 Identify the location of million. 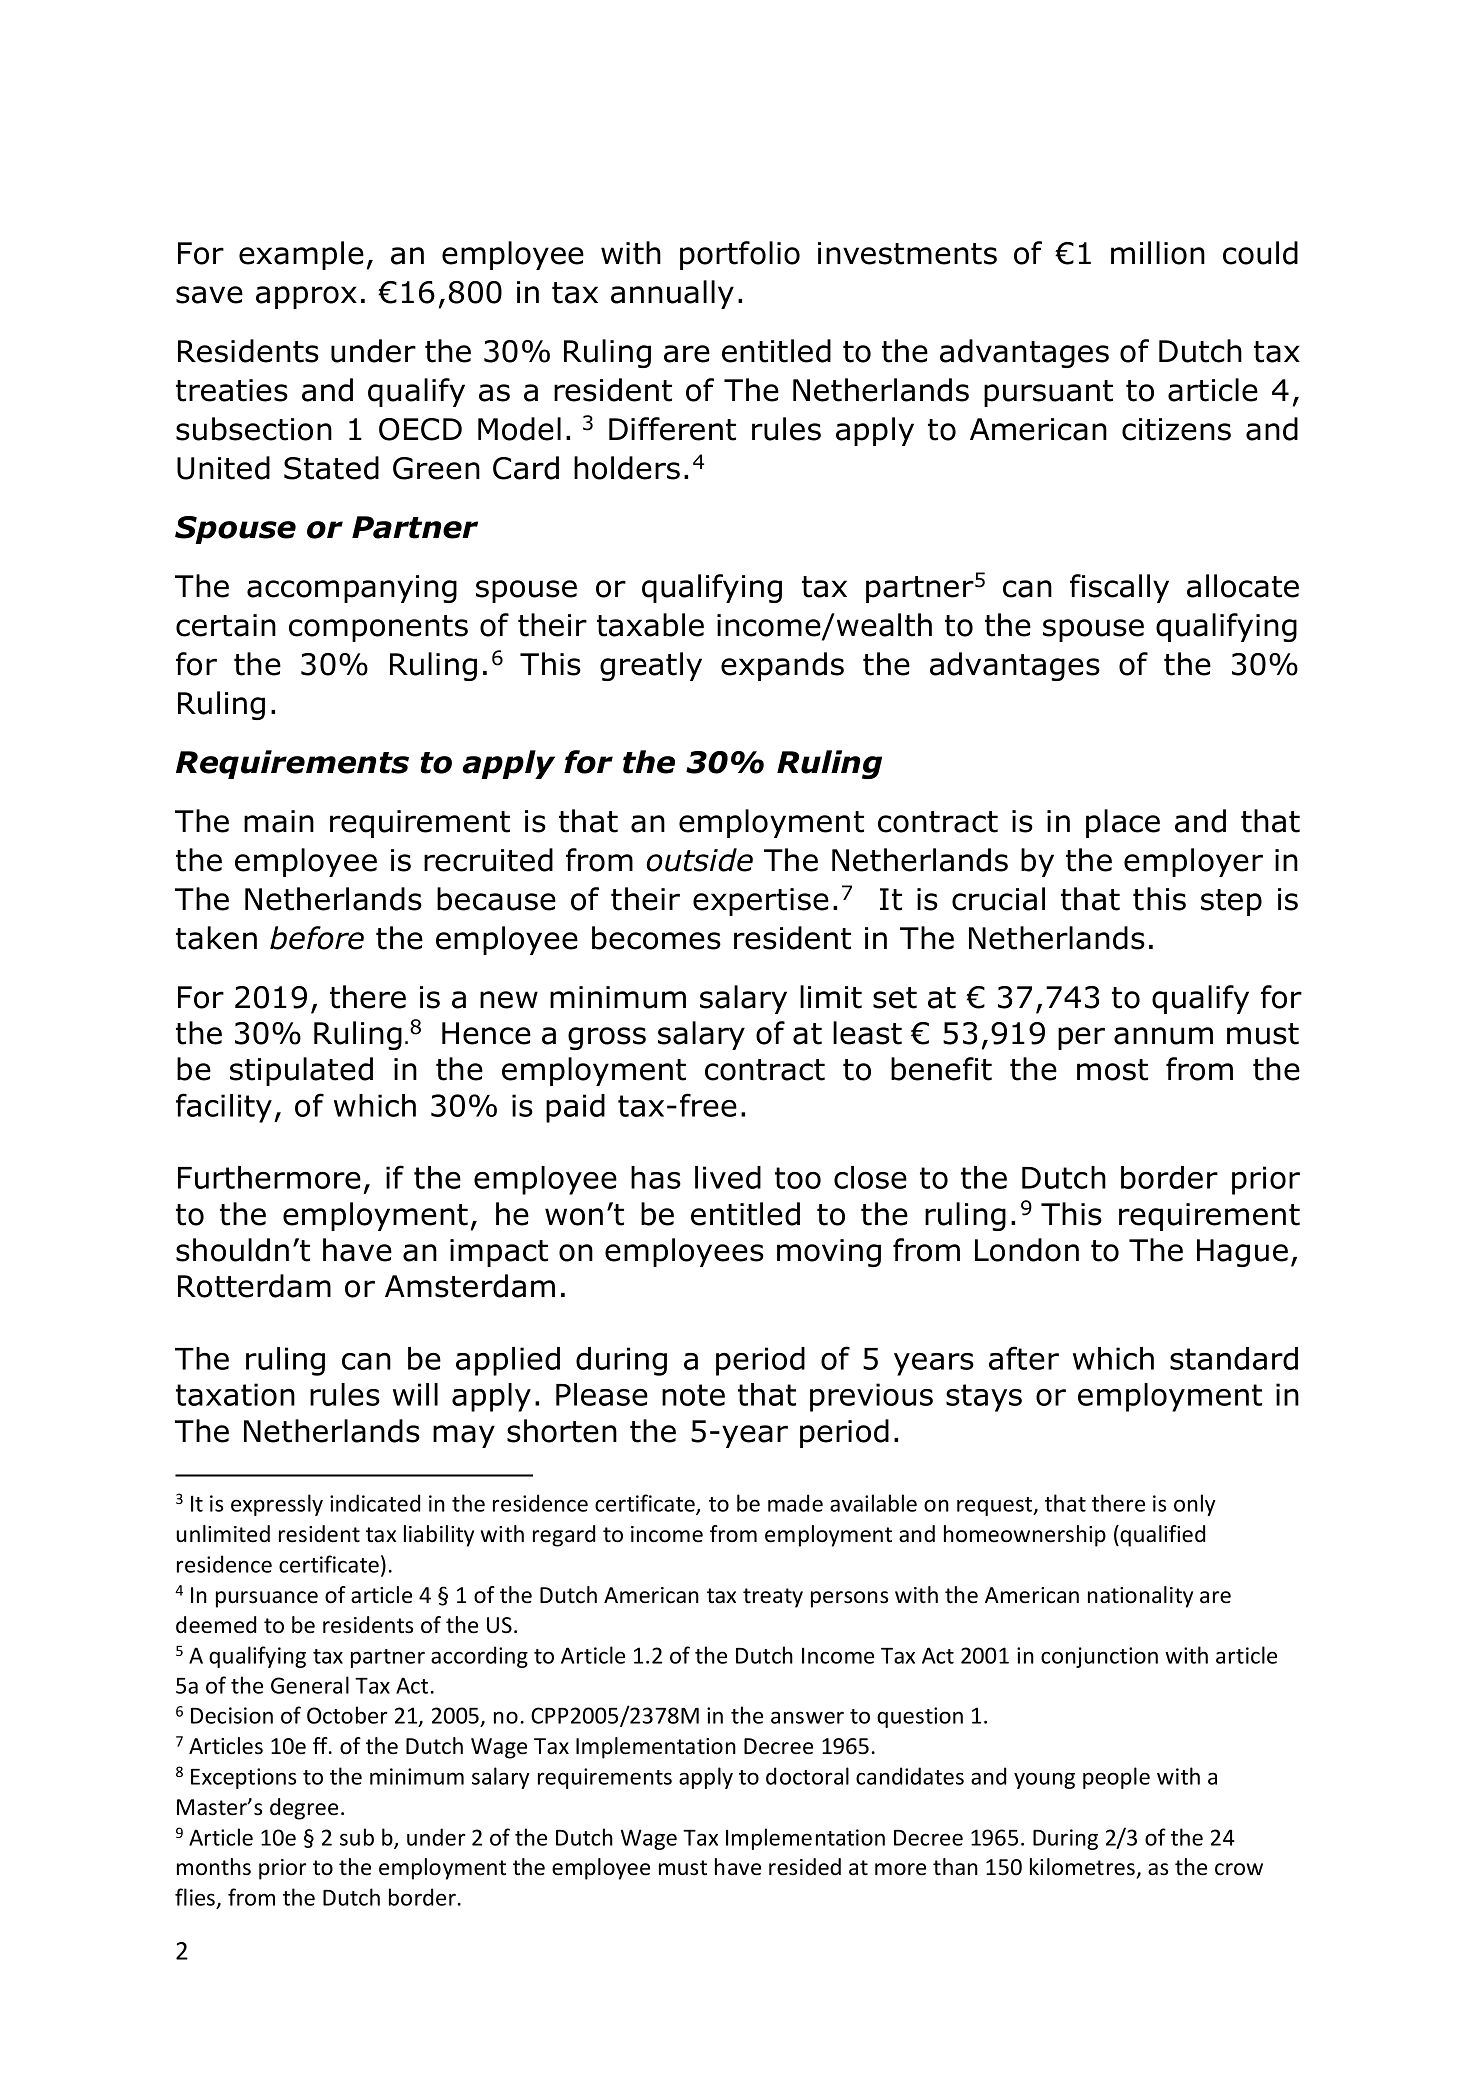
(1158, 253).
